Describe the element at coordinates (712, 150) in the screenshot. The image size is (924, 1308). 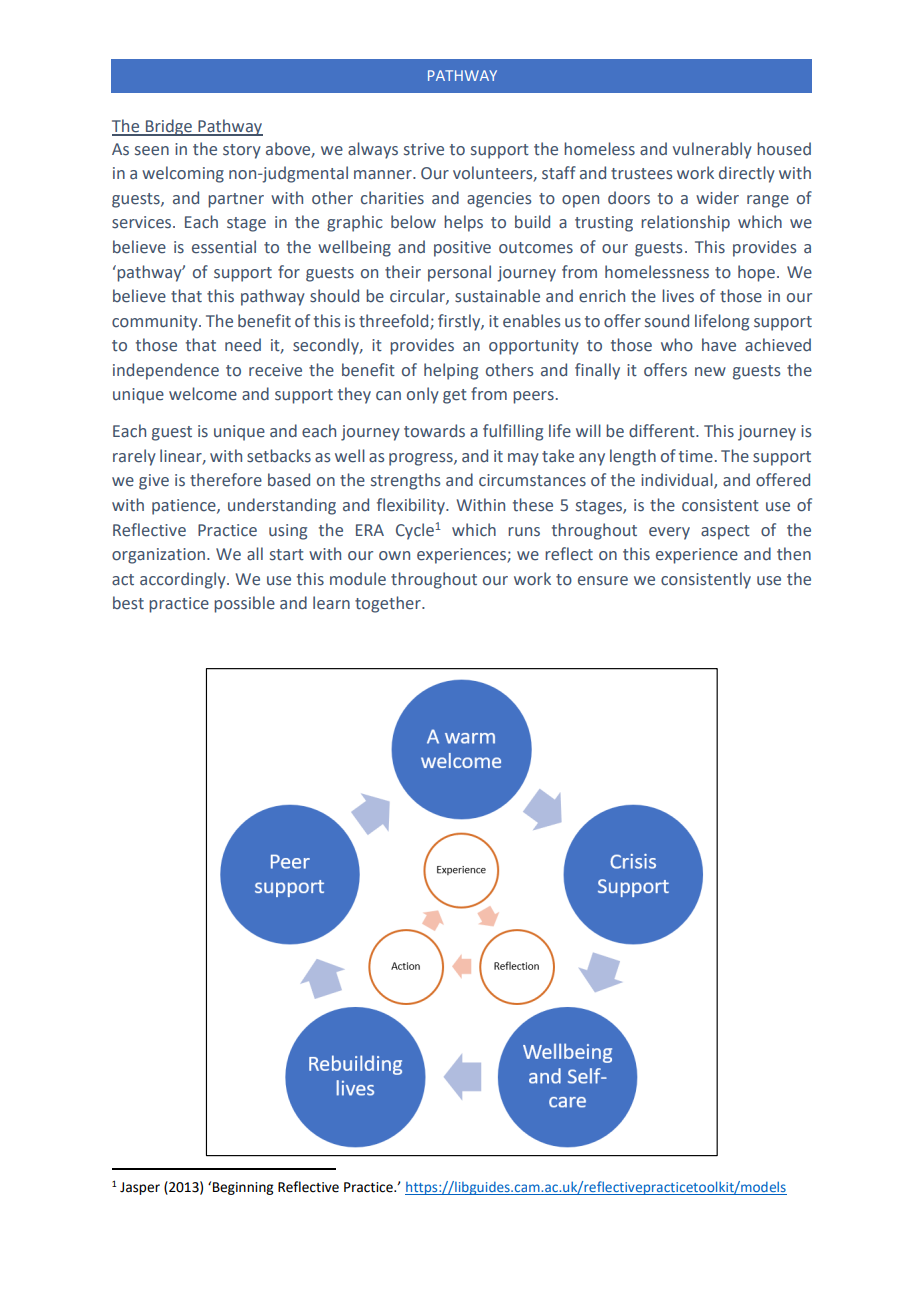
I see `vulnerably` at that location.
